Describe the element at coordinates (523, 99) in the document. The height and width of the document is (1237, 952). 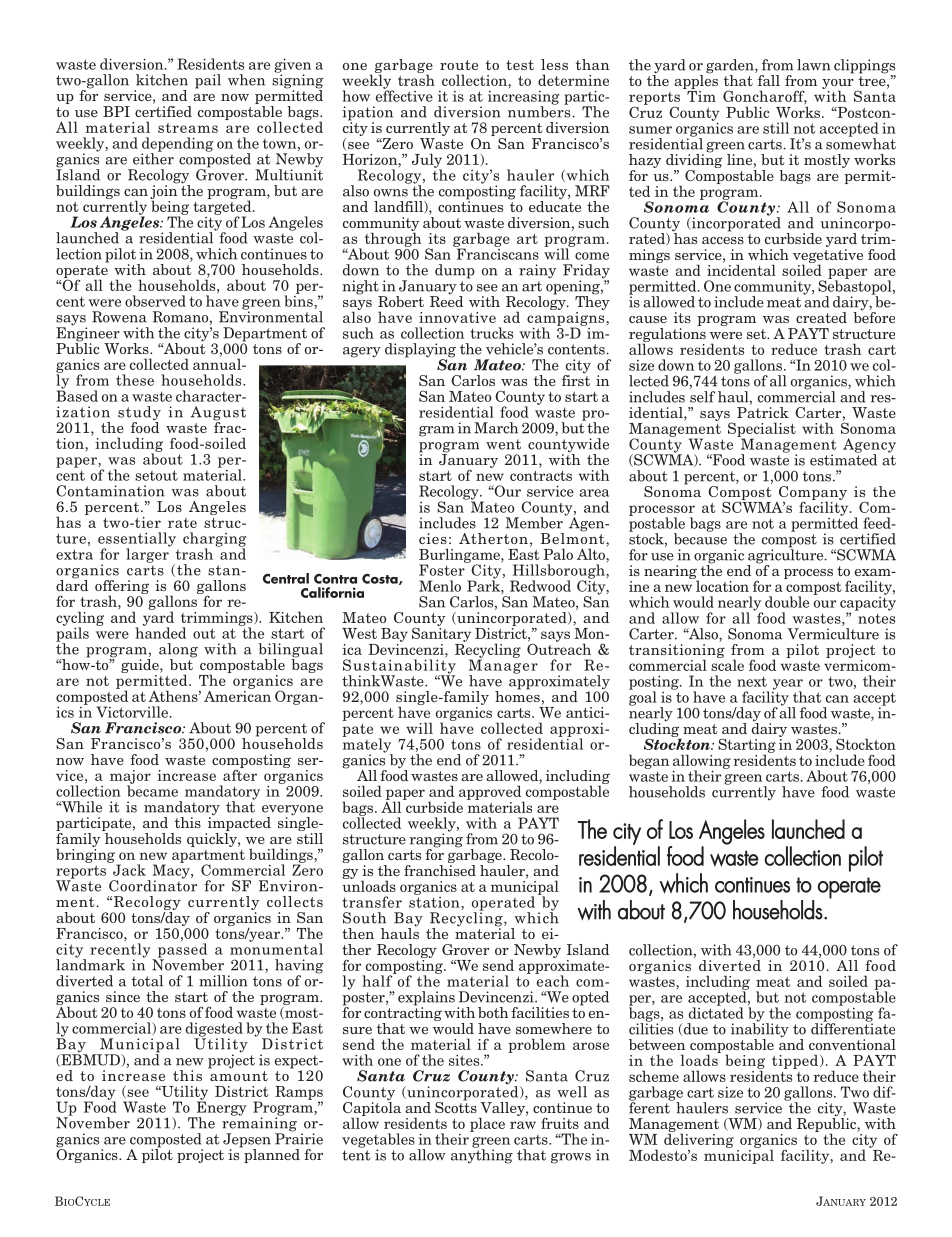
I see `increasing` at that location.
